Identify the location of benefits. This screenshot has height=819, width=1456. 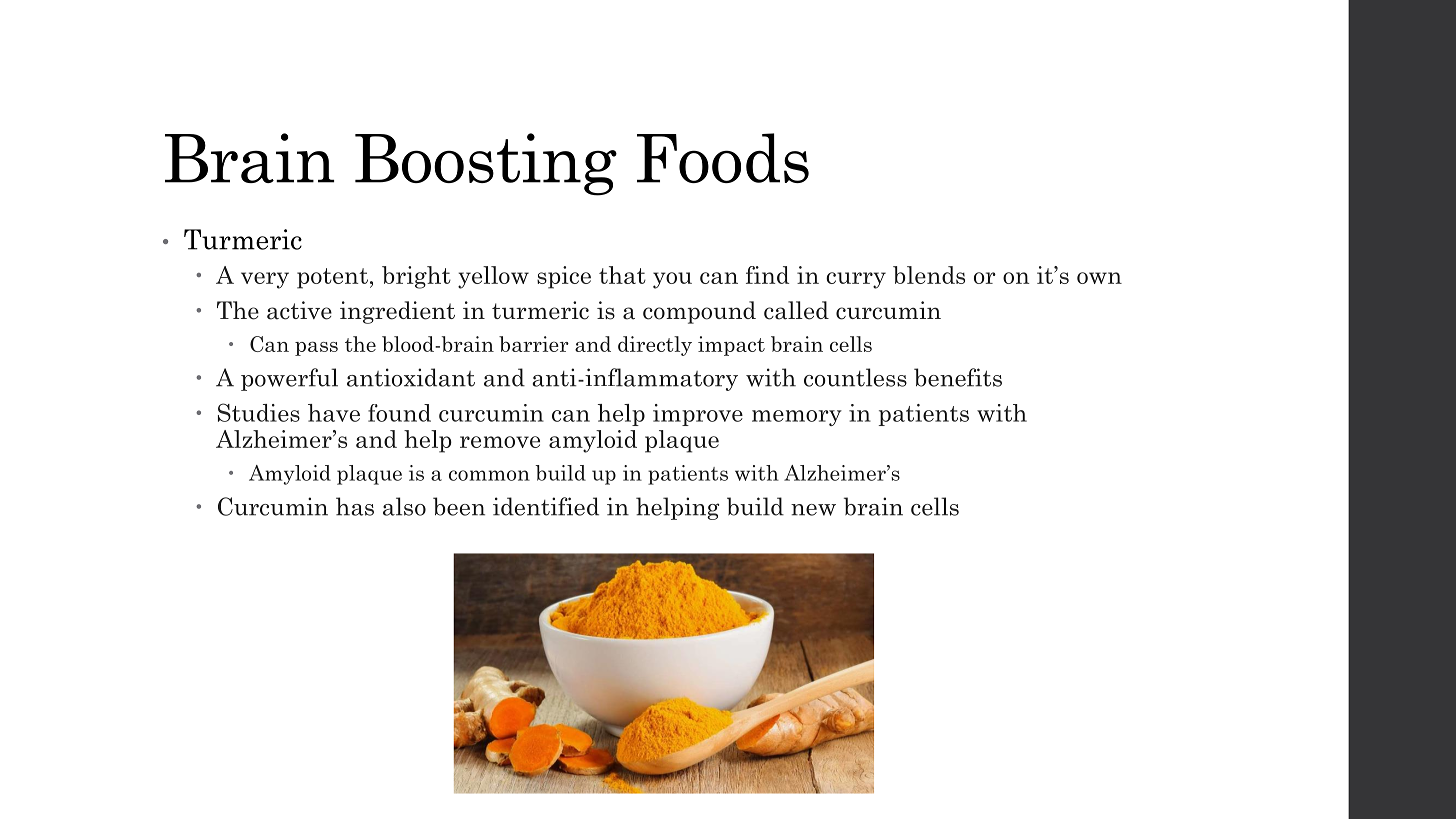
(958, 377).
